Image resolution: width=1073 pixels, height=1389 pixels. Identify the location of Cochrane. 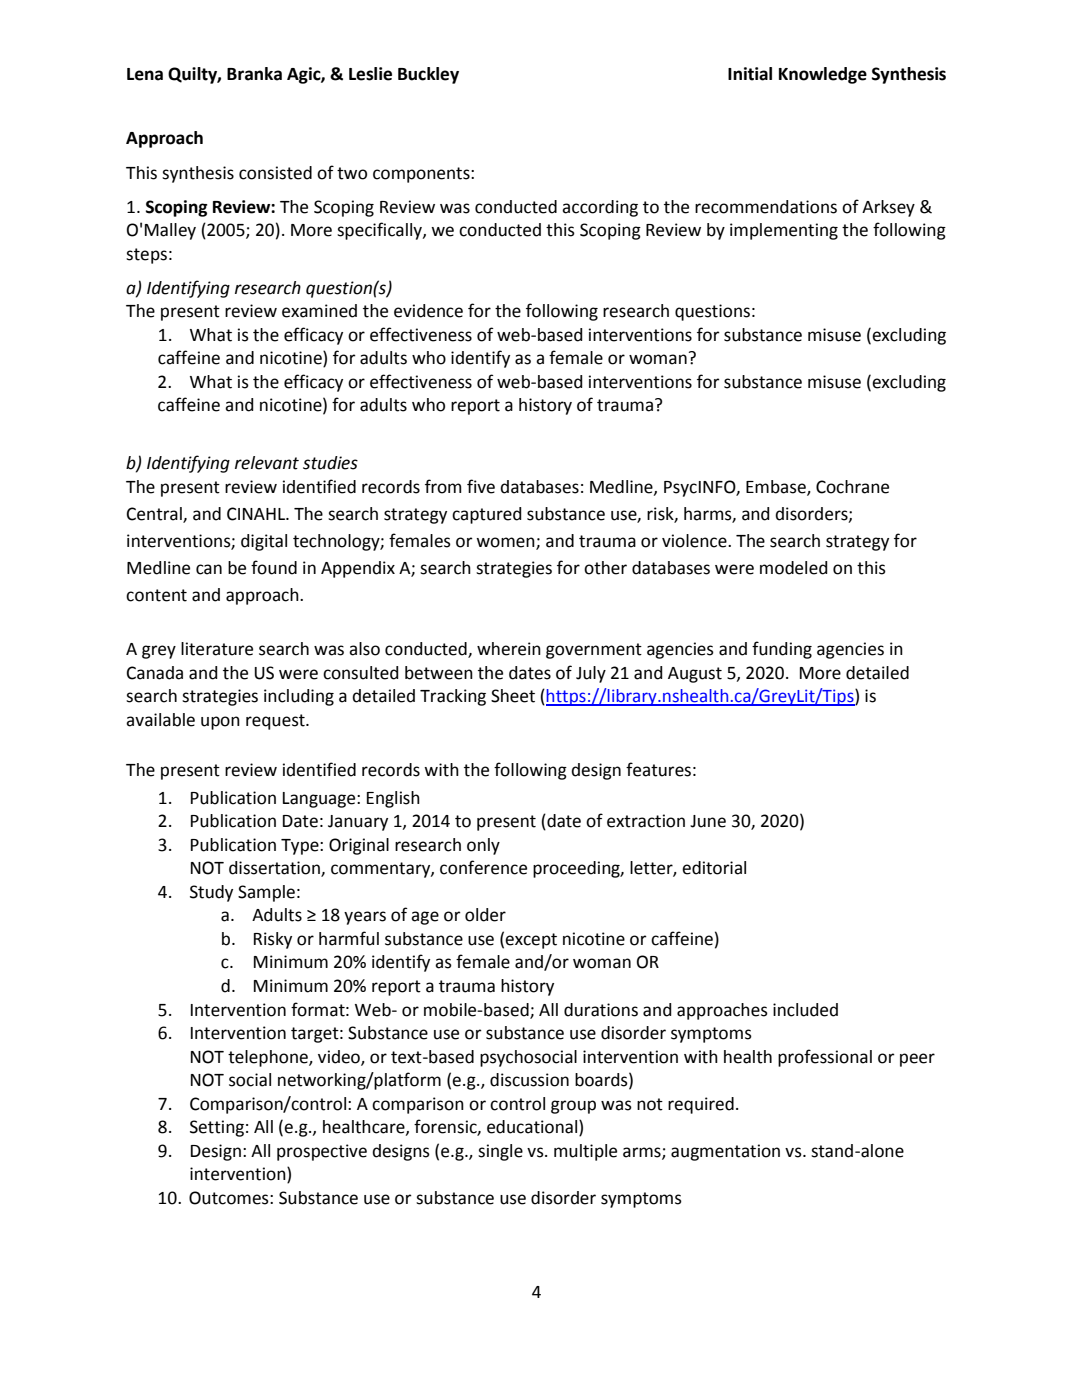
(852, 487).
